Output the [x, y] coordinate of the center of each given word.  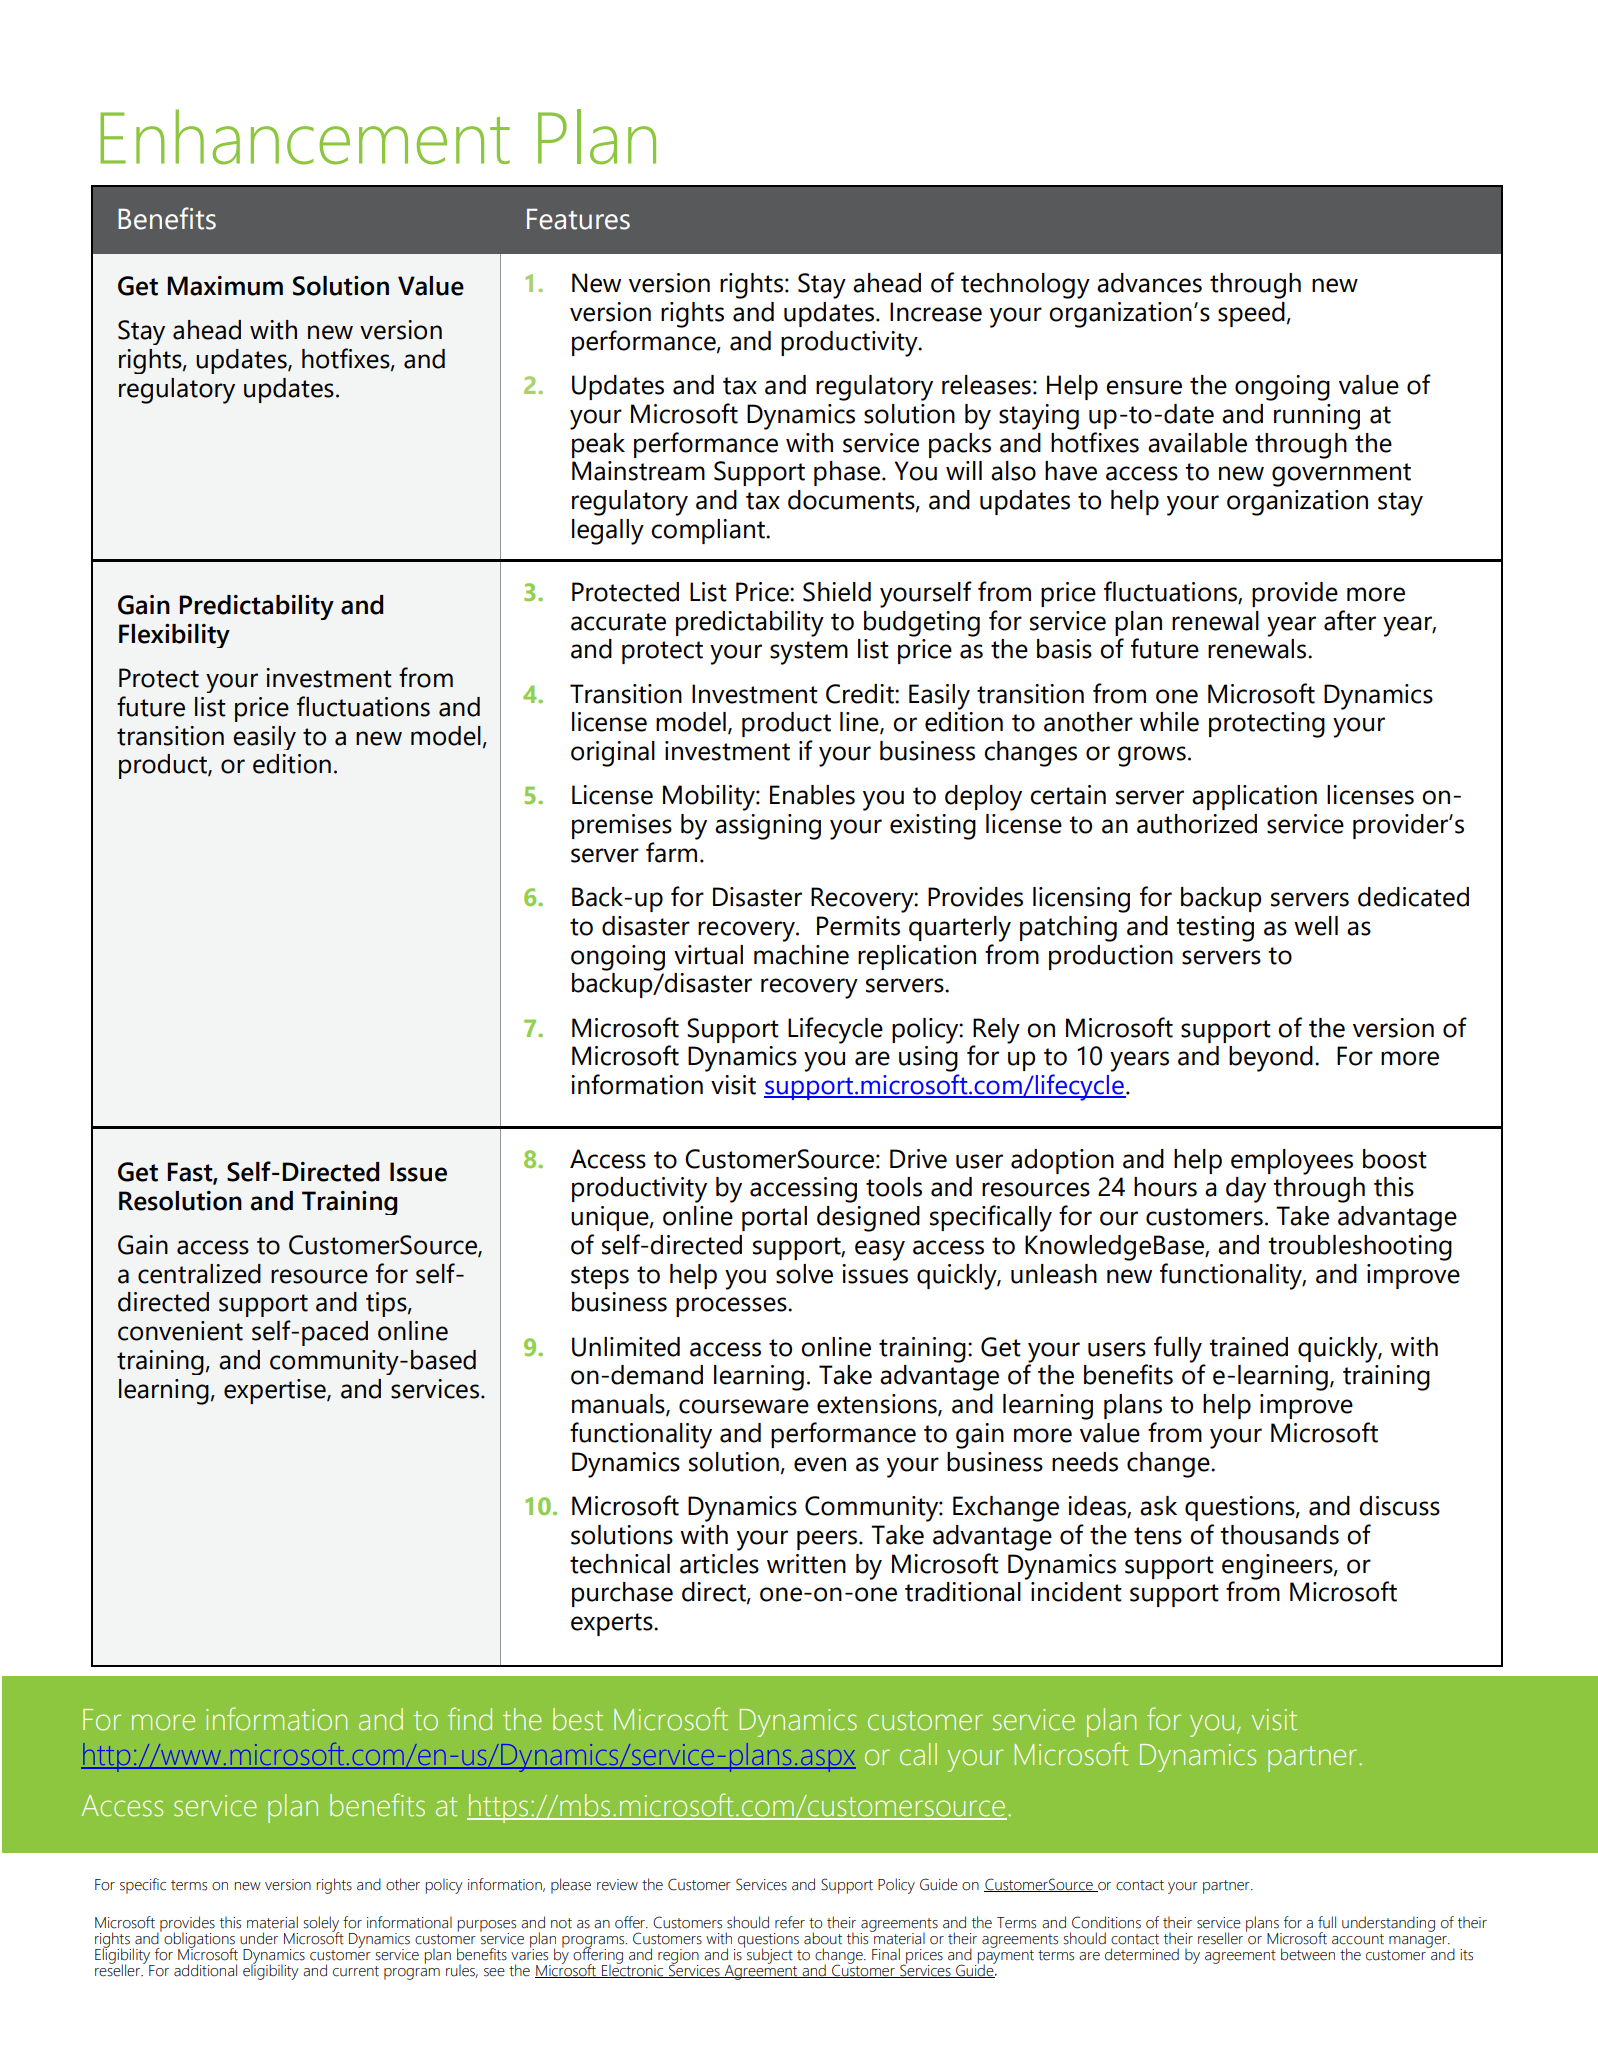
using [928, 1059]
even [820, 1464]
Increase [936, 312]
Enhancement [305, 137]
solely [321, 1925]
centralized [199, 1274]
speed [1251, 314]
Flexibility [174, 636]
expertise [276, 1391]
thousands [1279, 1535]
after [1350, 620]
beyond [1271, 1059]
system [809, 653]
